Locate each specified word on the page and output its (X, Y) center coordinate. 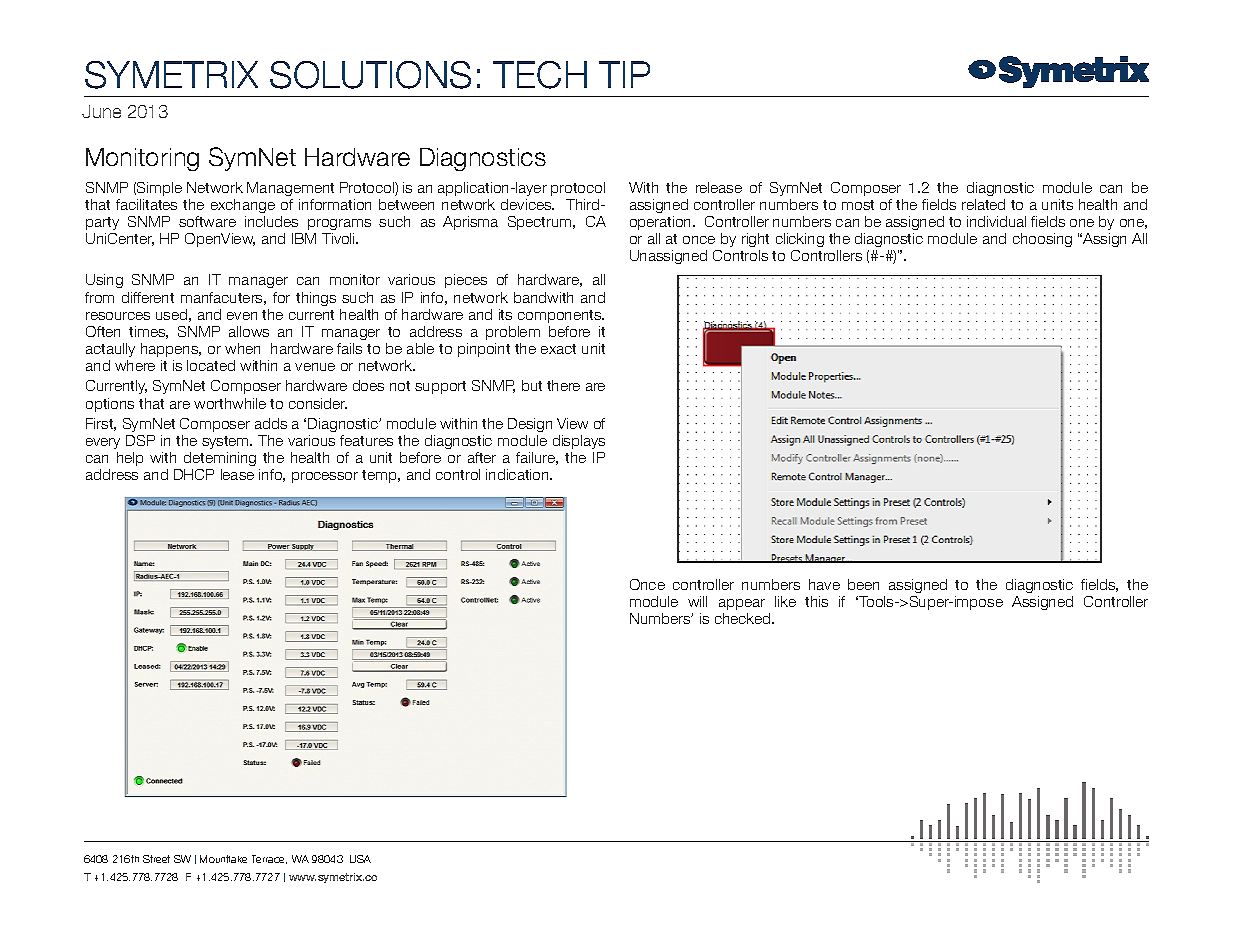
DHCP (194, 474)
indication (518, 474)
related (983, 204)
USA (360, 859)
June (101, 111)
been (863, 584)
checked (744, 618)
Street (156, 859)
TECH (540, 75)
